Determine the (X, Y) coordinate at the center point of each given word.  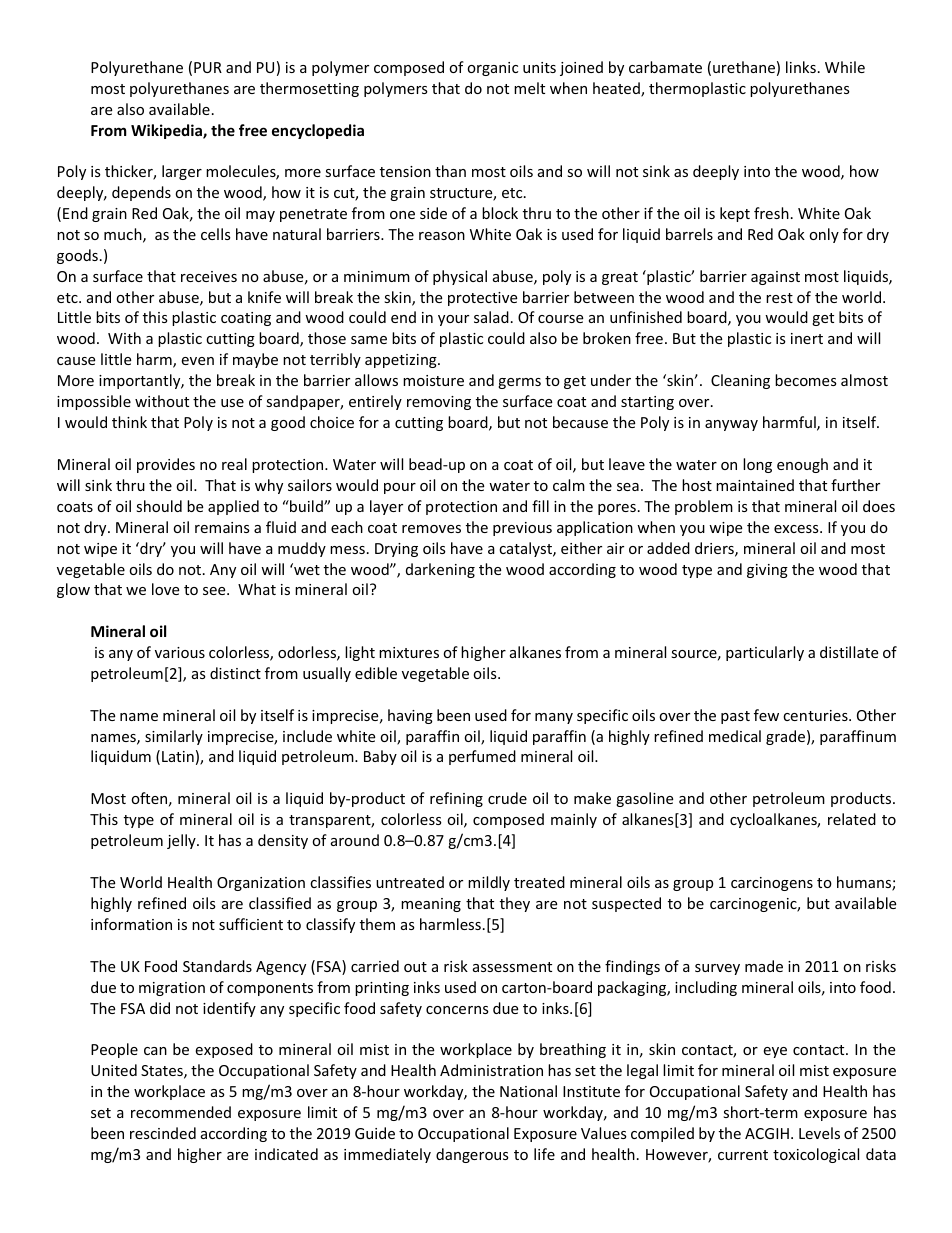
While (845, 67)
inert (807, 338)
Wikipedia (167, 131)
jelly (182, 841)
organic (492, 69)
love (165, 589)
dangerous (472, 1155)
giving (767, 571)
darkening (440, 570)
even (197, 361)
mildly (489, 883)
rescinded (163, 1133)
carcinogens (772, 884)
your (453, 320)
